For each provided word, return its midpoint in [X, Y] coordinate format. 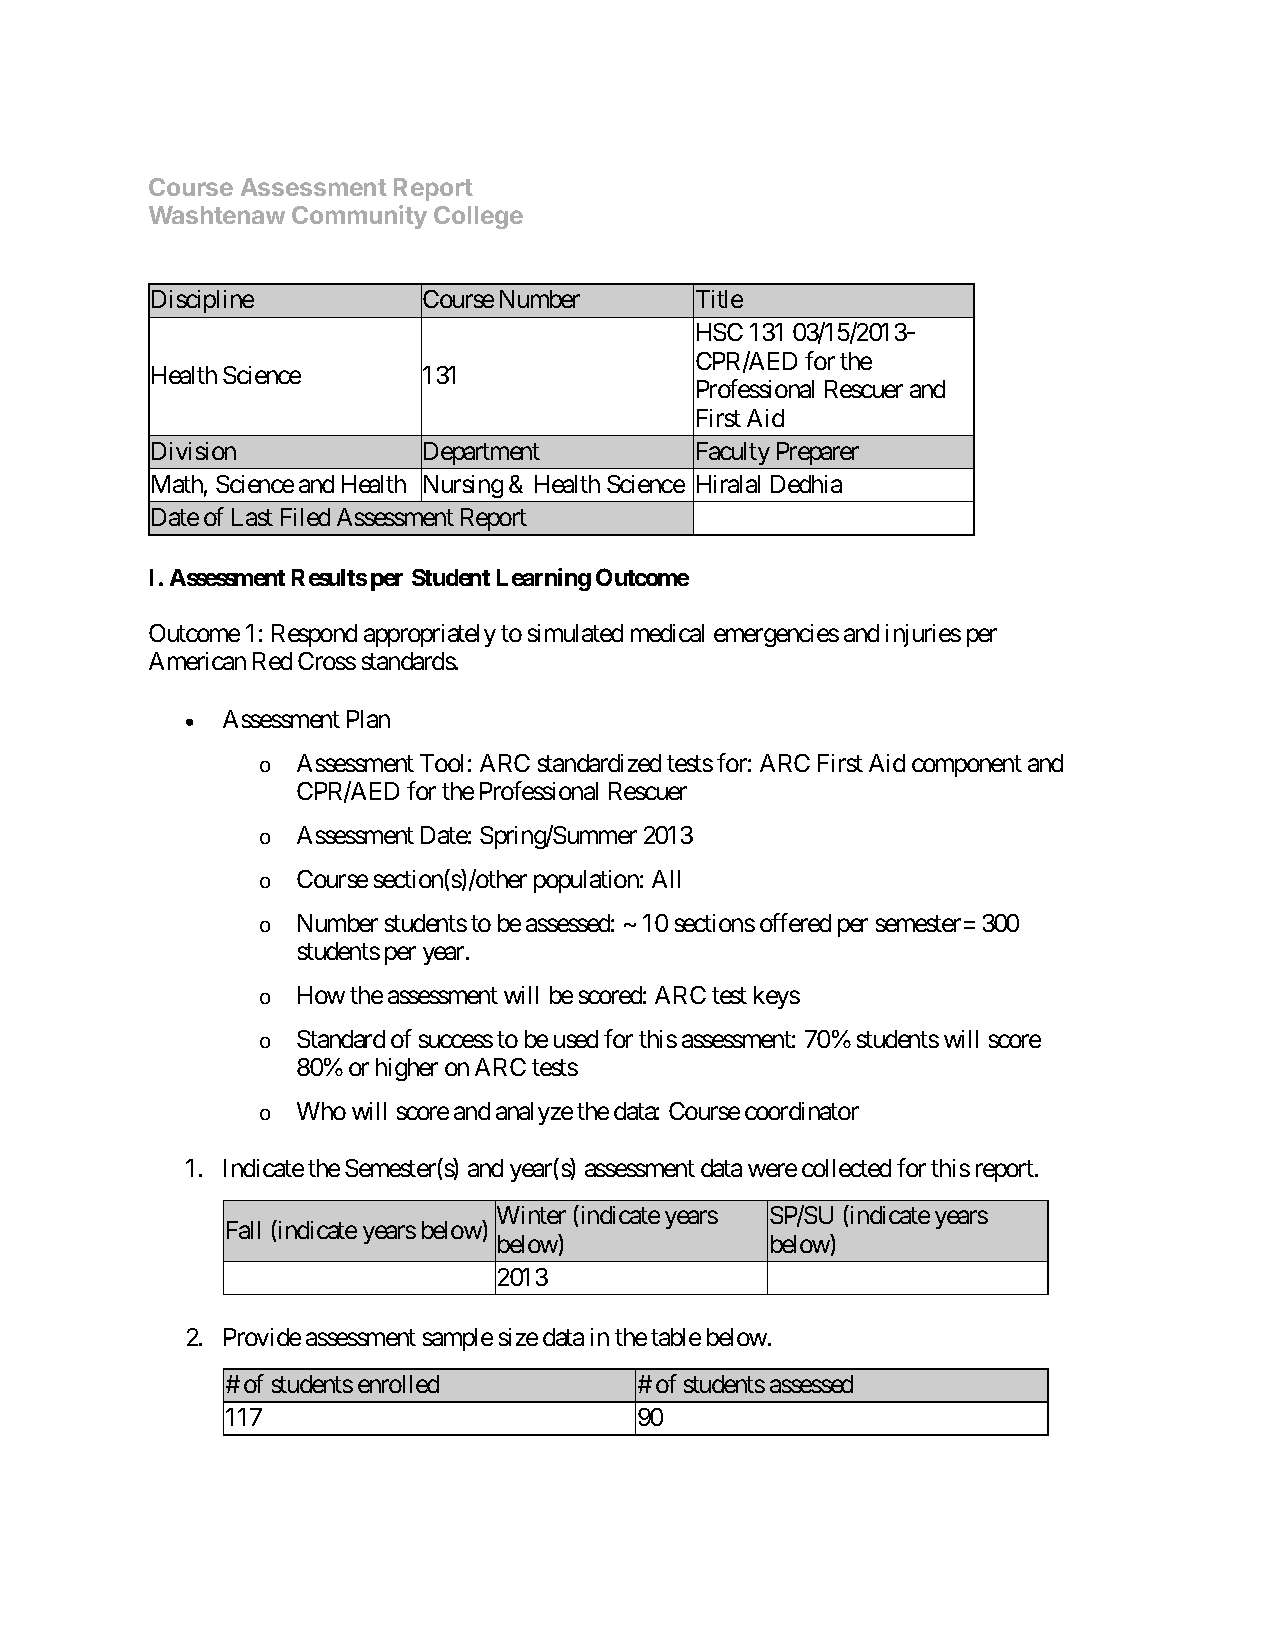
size [518, 1337]
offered [795, 922]
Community [359, 217]
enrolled [398, 1384]
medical [667, 633]
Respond [314, 635]
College [478, 217]
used [576, 1039]
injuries [923, 635]
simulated [575, 633]
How [321, 995]
